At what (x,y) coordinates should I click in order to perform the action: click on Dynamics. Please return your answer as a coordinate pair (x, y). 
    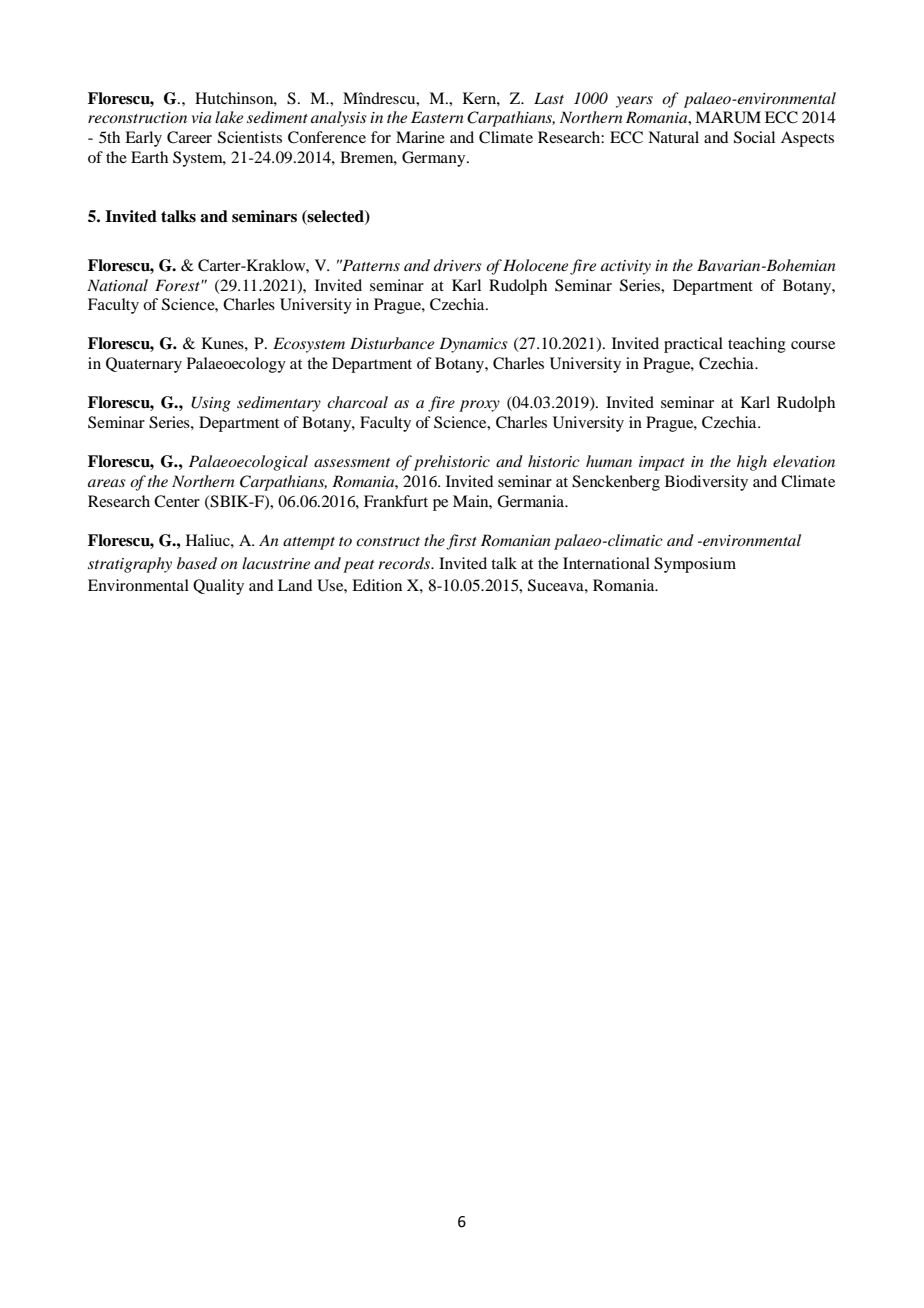
    Looking at the image, I should click on (473, 345).
